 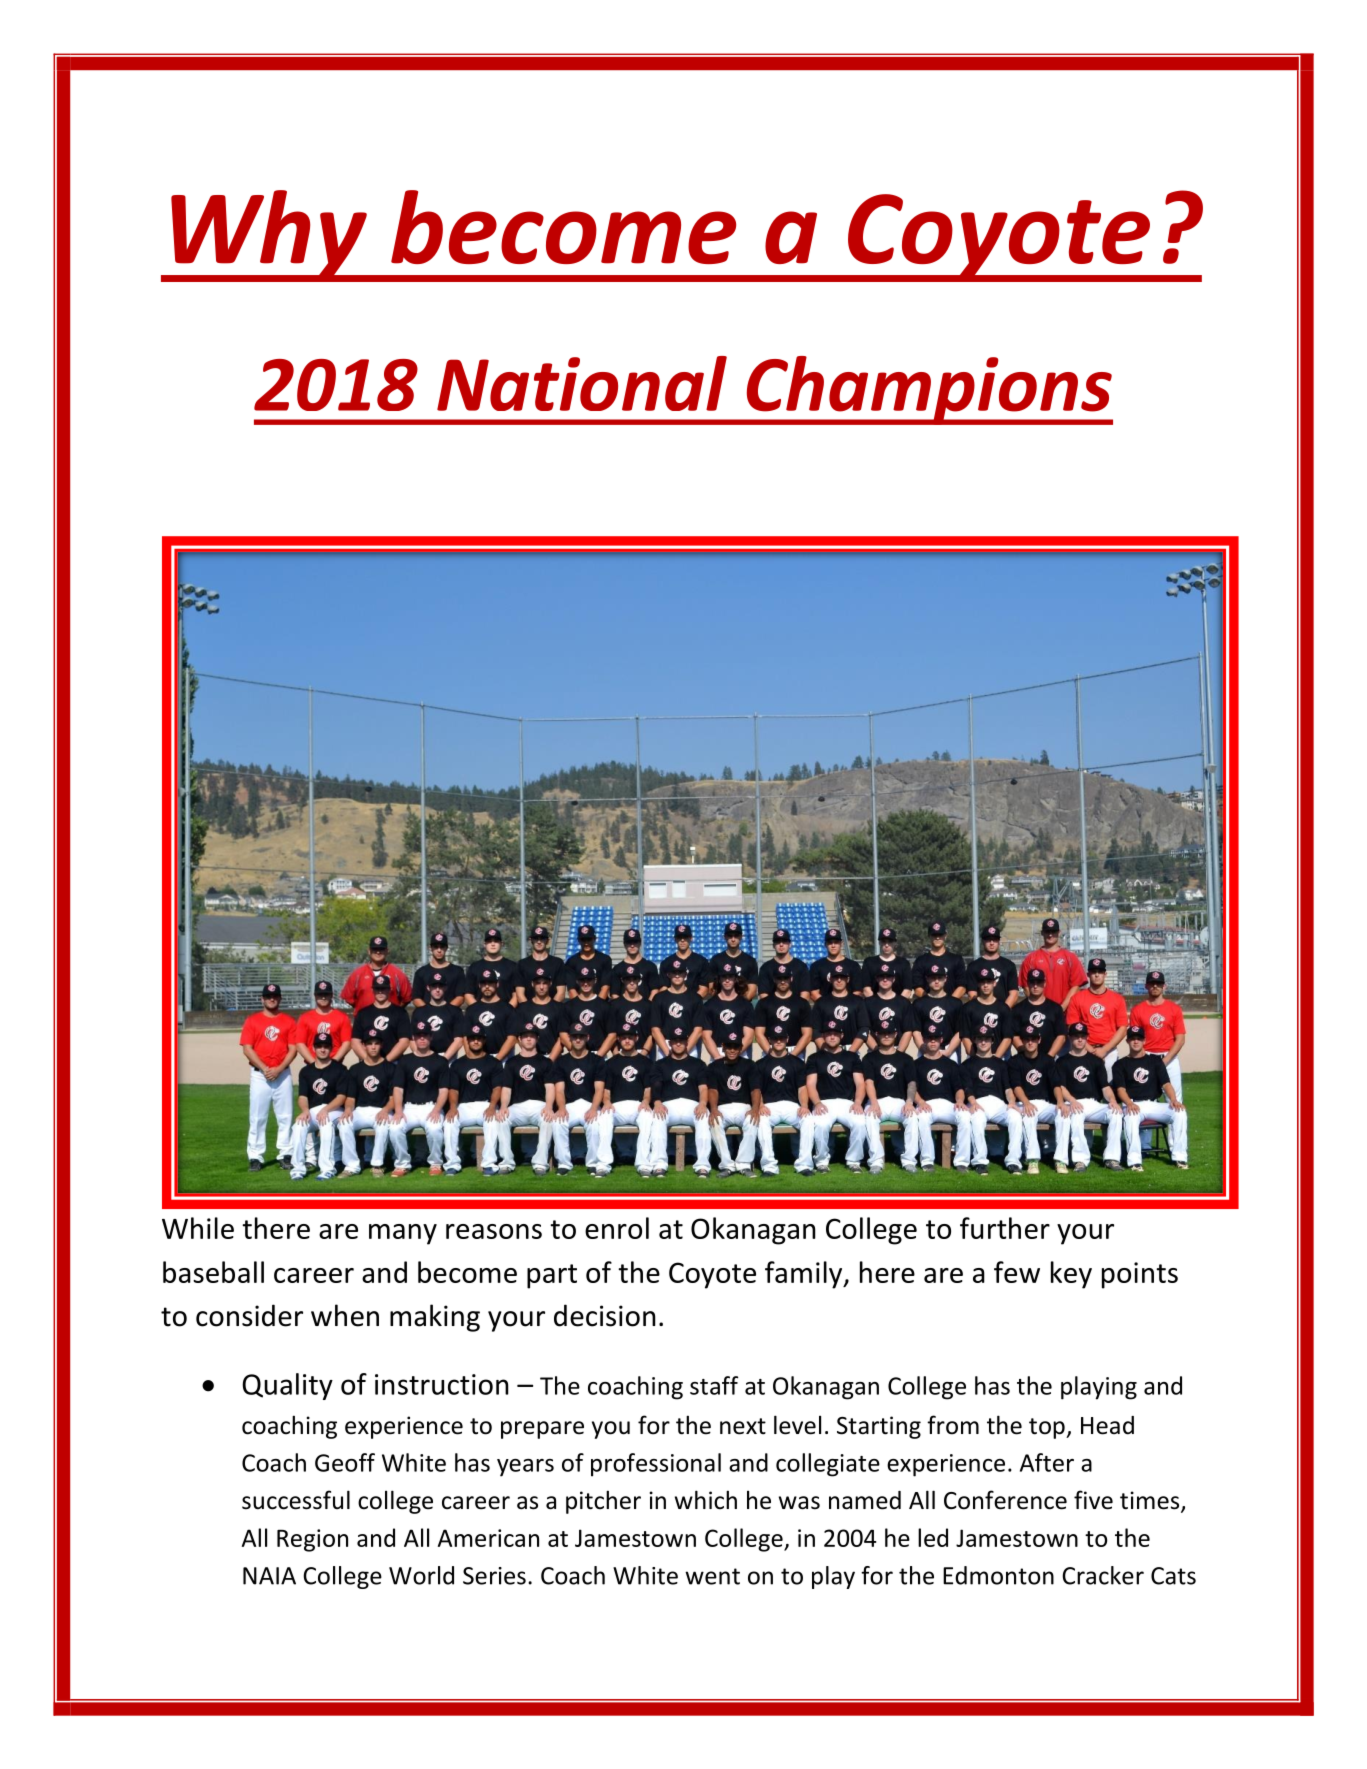 I want to click on further, so click(x=1005, y=1228).
